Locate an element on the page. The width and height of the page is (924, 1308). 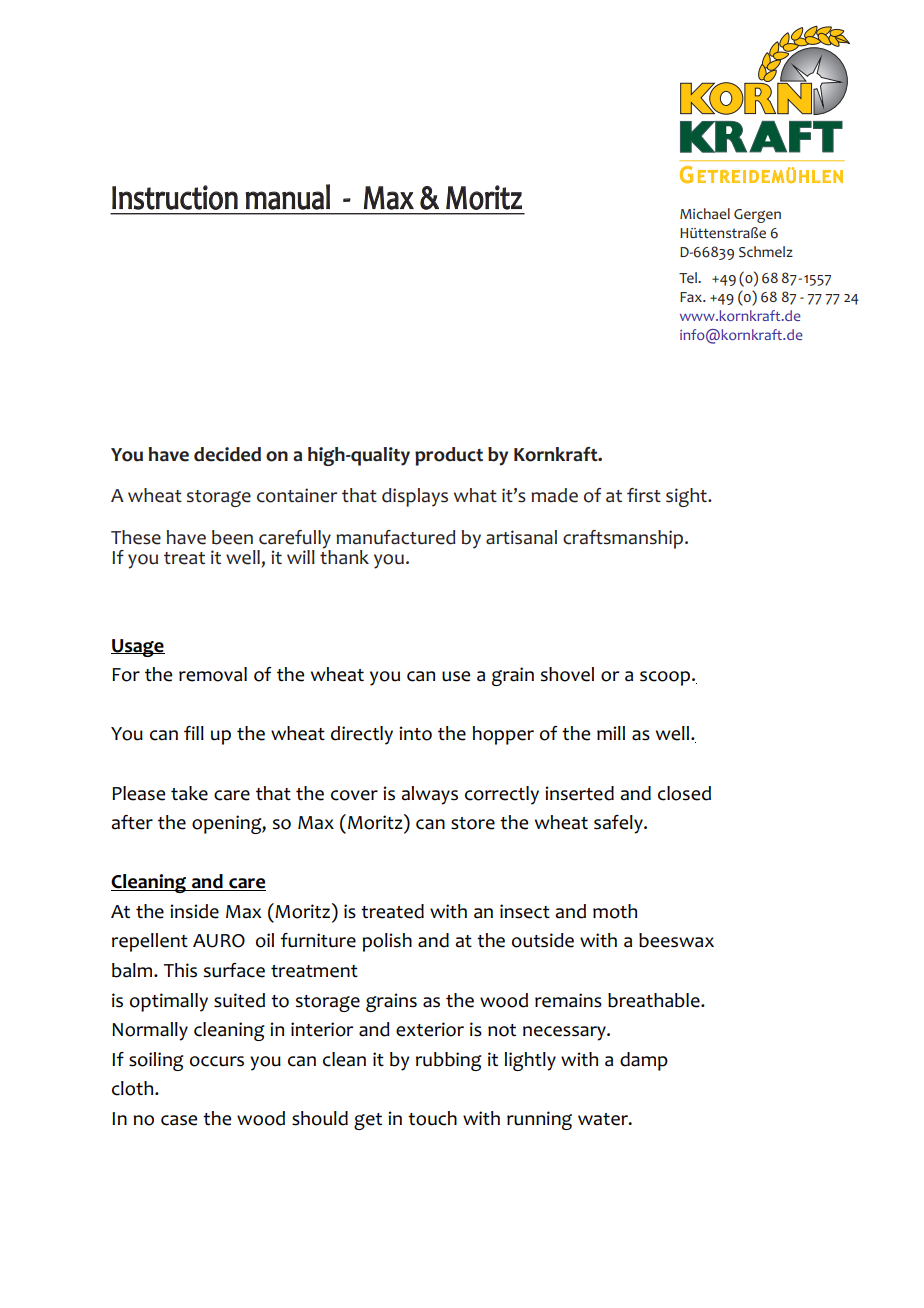
touch is located at coordinates (432, 1118).
